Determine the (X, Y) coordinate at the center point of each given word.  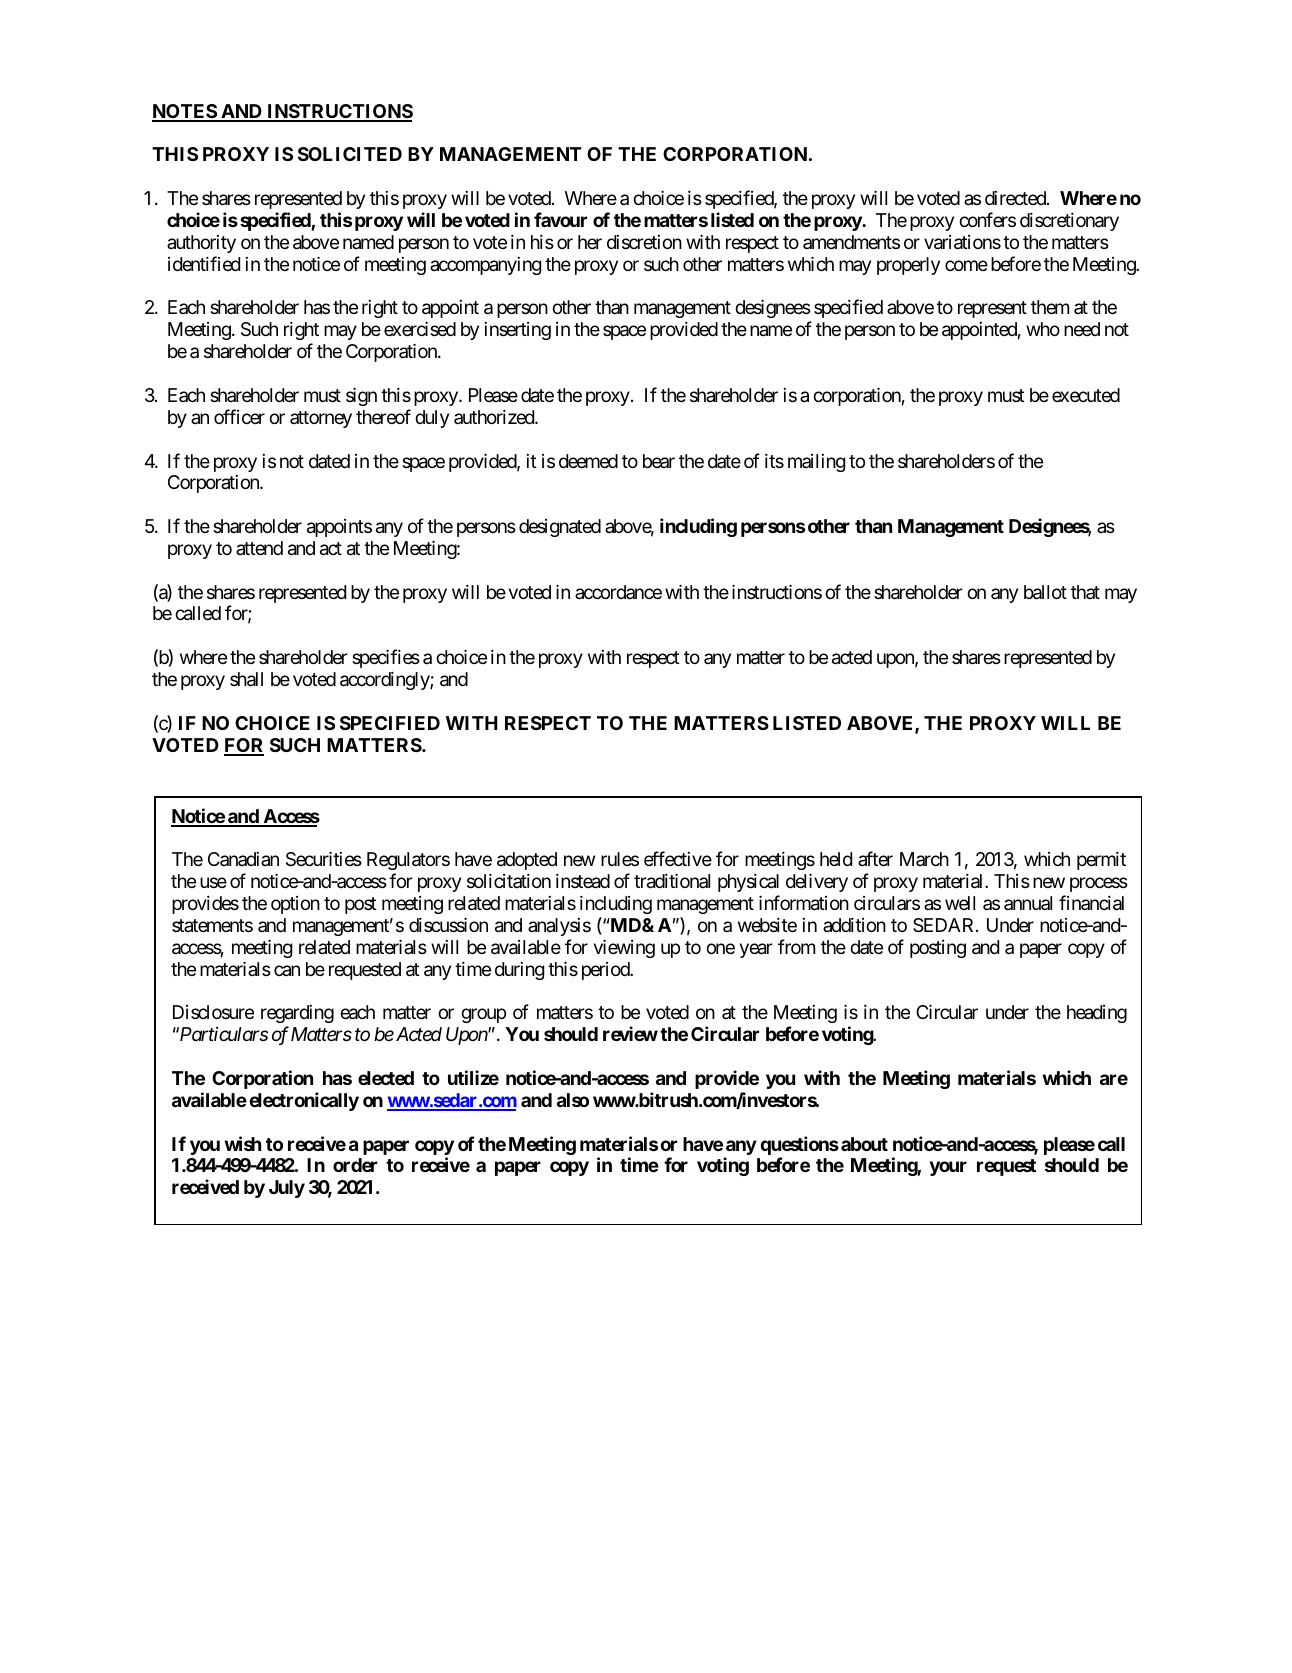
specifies (386, 658)
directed (1016, 198)
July (287, 1189)
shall (246, 679)
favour (560, 219)
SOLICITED (350, 154)
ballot (1045, 592)
